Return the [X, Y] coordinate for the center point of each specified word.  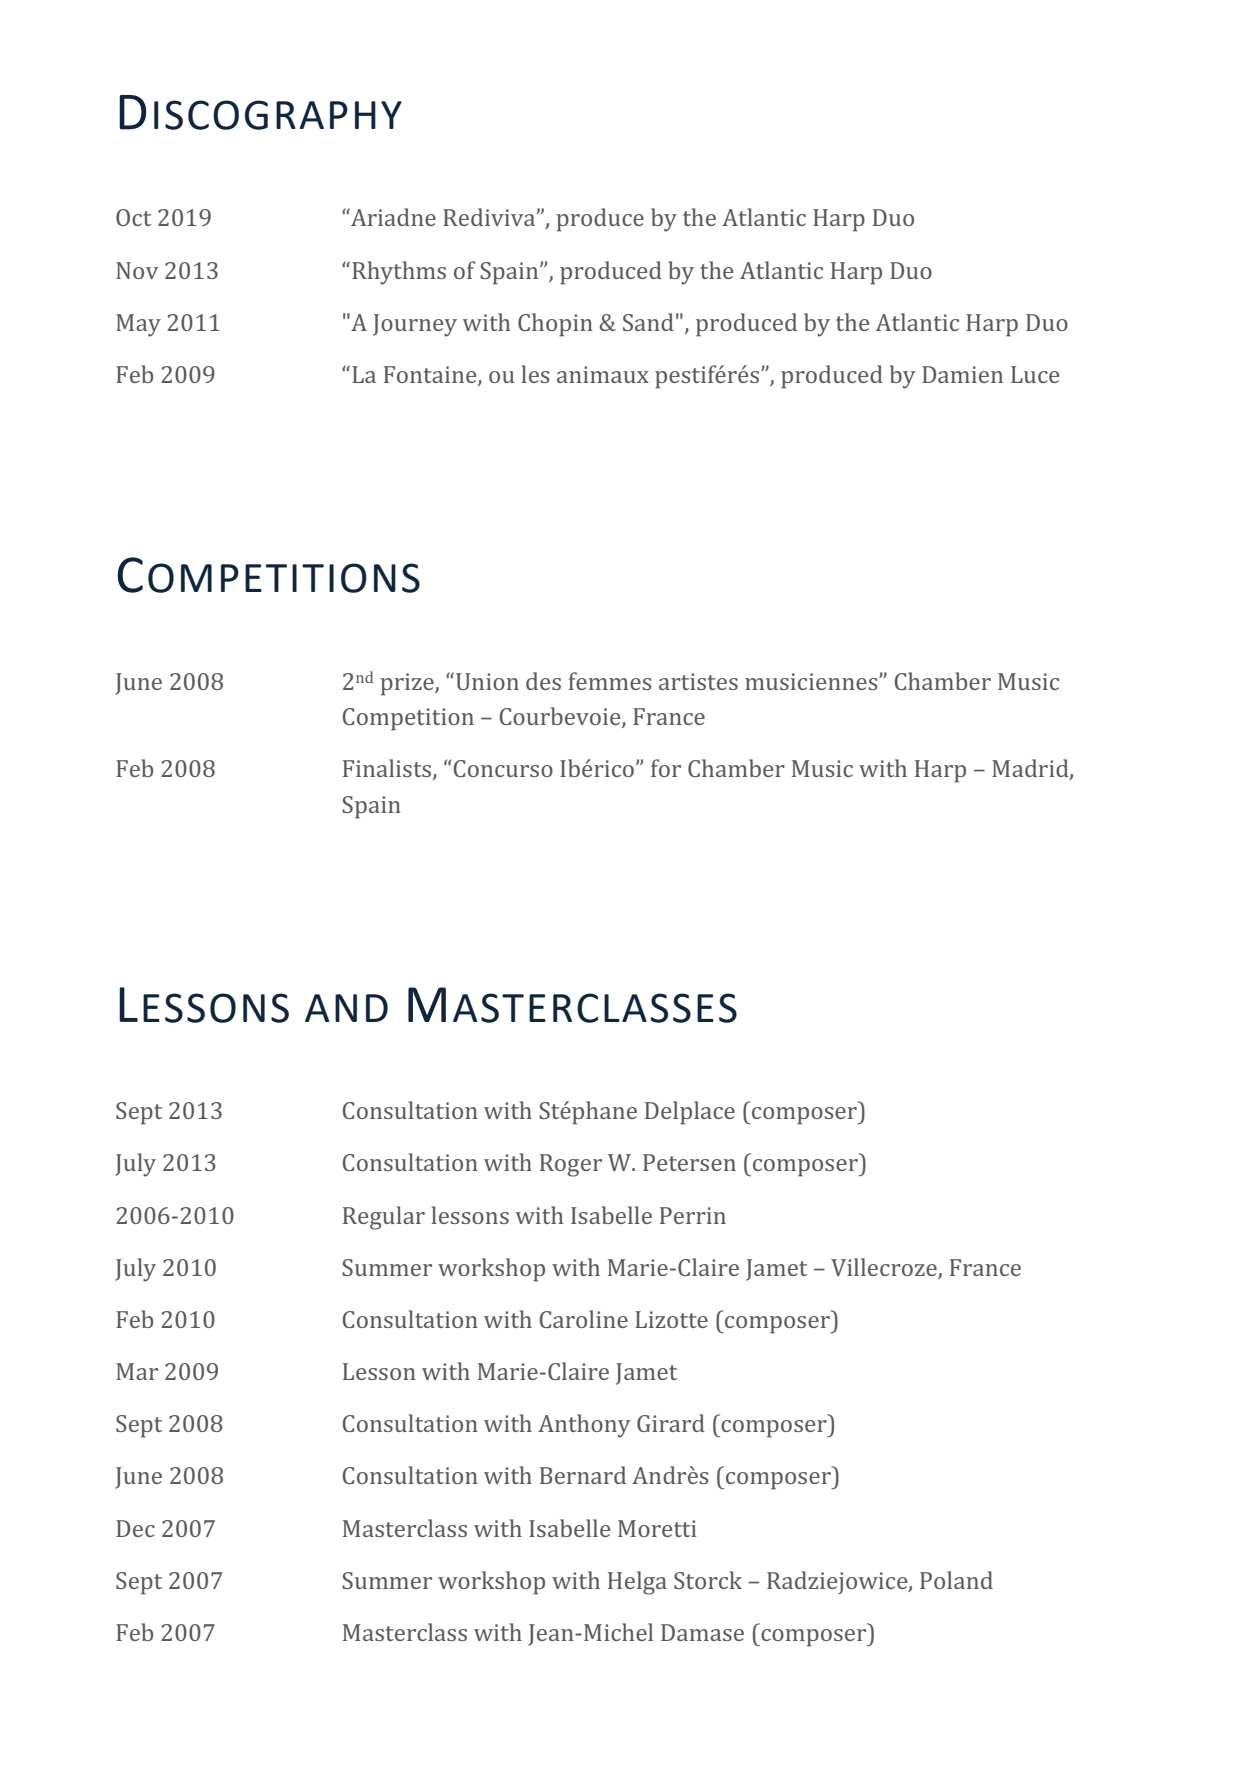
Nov [137, 270]
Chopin [555, 325]
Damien [962, 374]
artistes [698, 681]
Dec [135, 1528]
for [666, 768]
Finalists [388, 769]
